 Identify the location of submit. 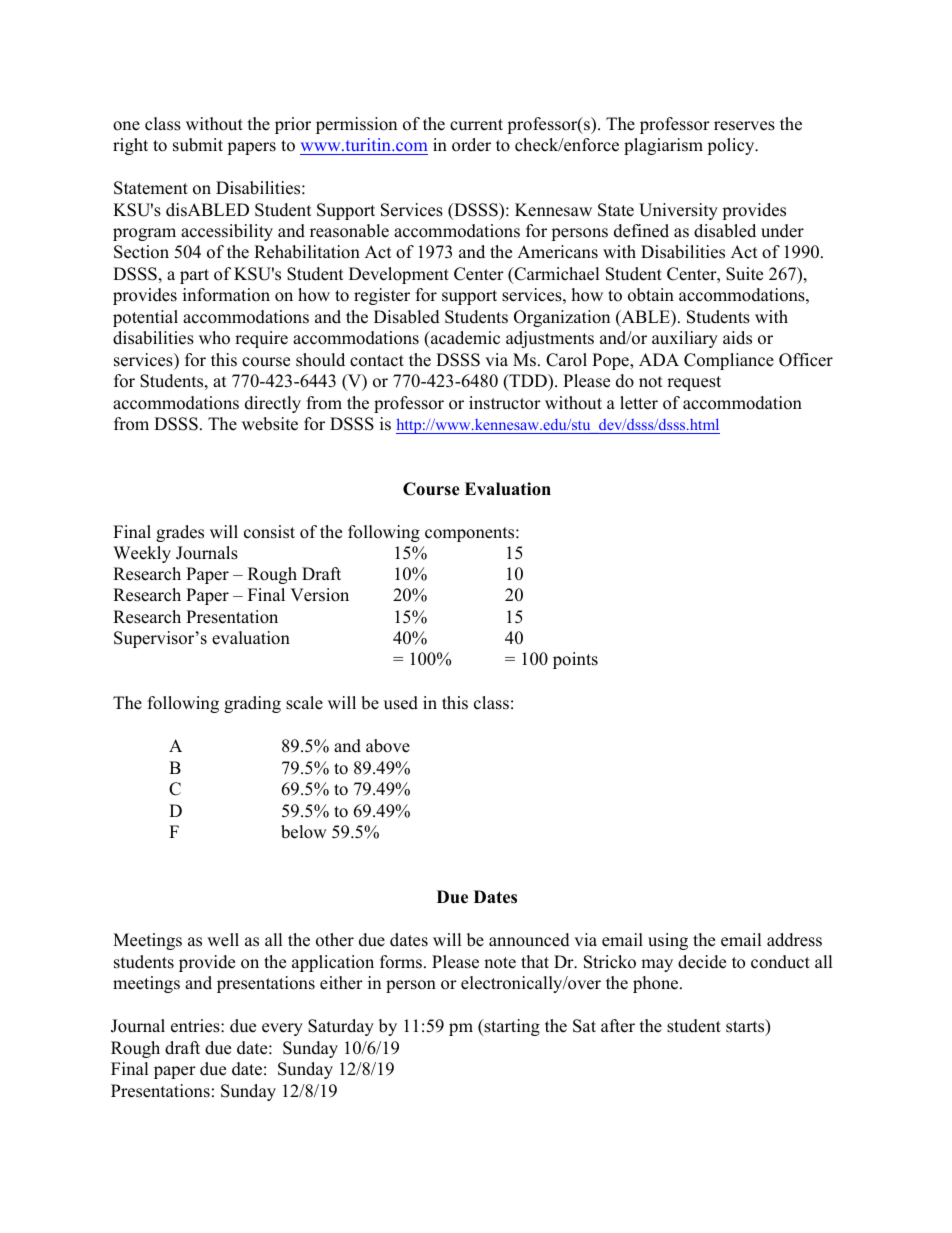
(198, 145).
